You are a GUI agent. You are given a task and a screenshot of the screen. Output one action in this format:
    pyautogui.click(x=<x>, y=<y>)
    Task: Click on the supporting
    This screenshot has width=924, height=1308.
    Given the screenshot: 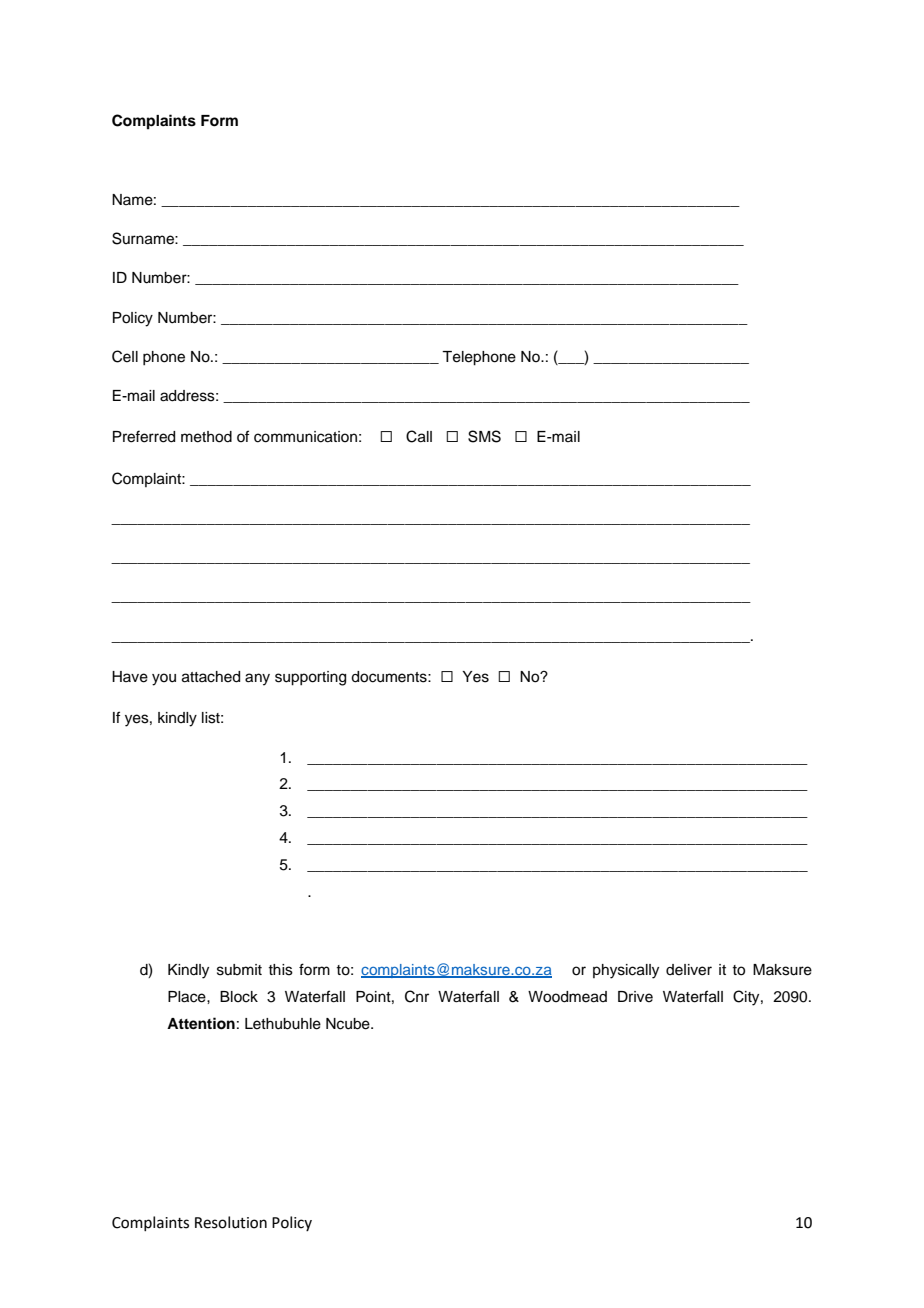 What is the action you would take?
    pyautogui.click(x=310, y=678)
